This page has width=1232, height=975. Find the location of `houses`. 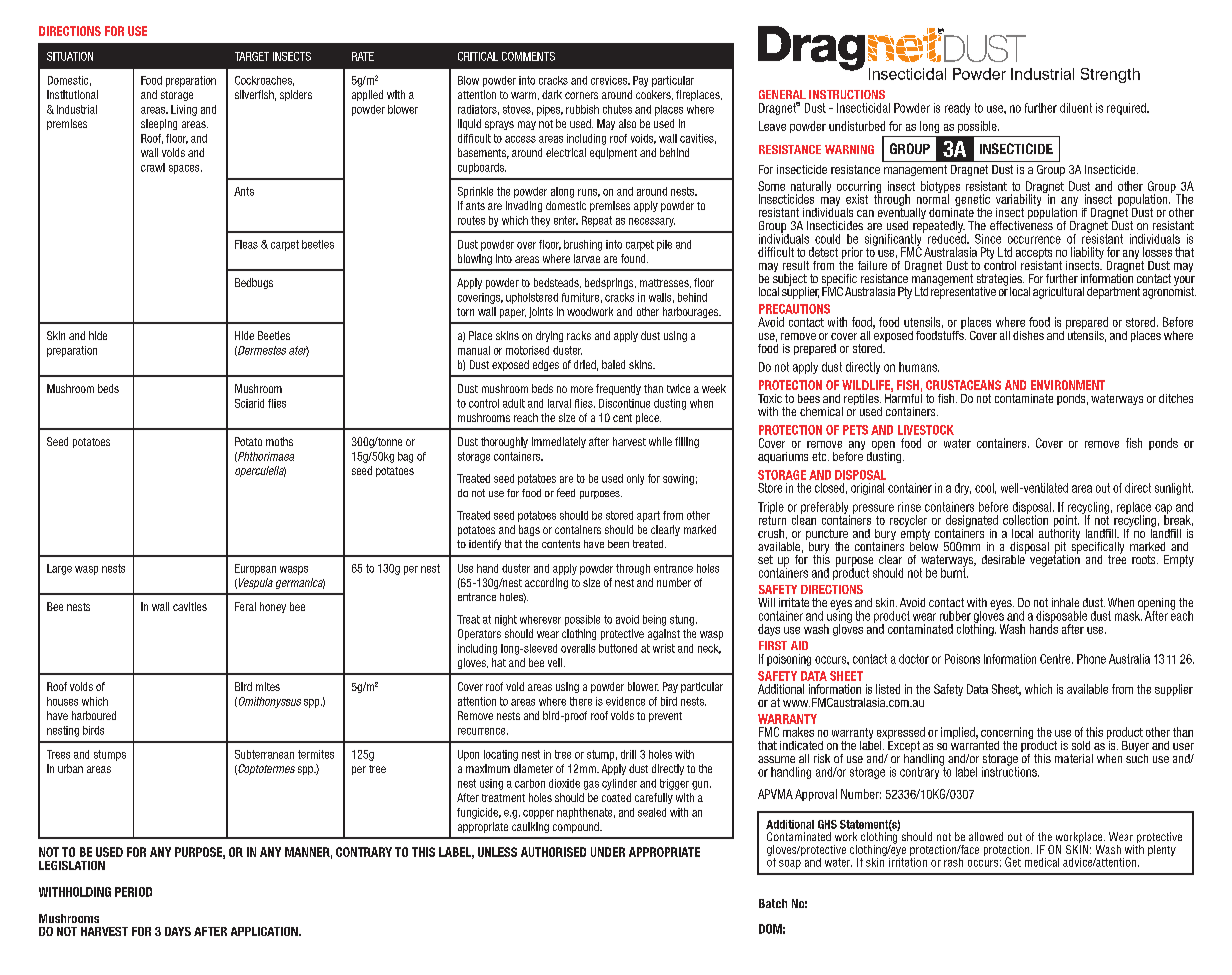

houses is located at coordinates (62, 701).
